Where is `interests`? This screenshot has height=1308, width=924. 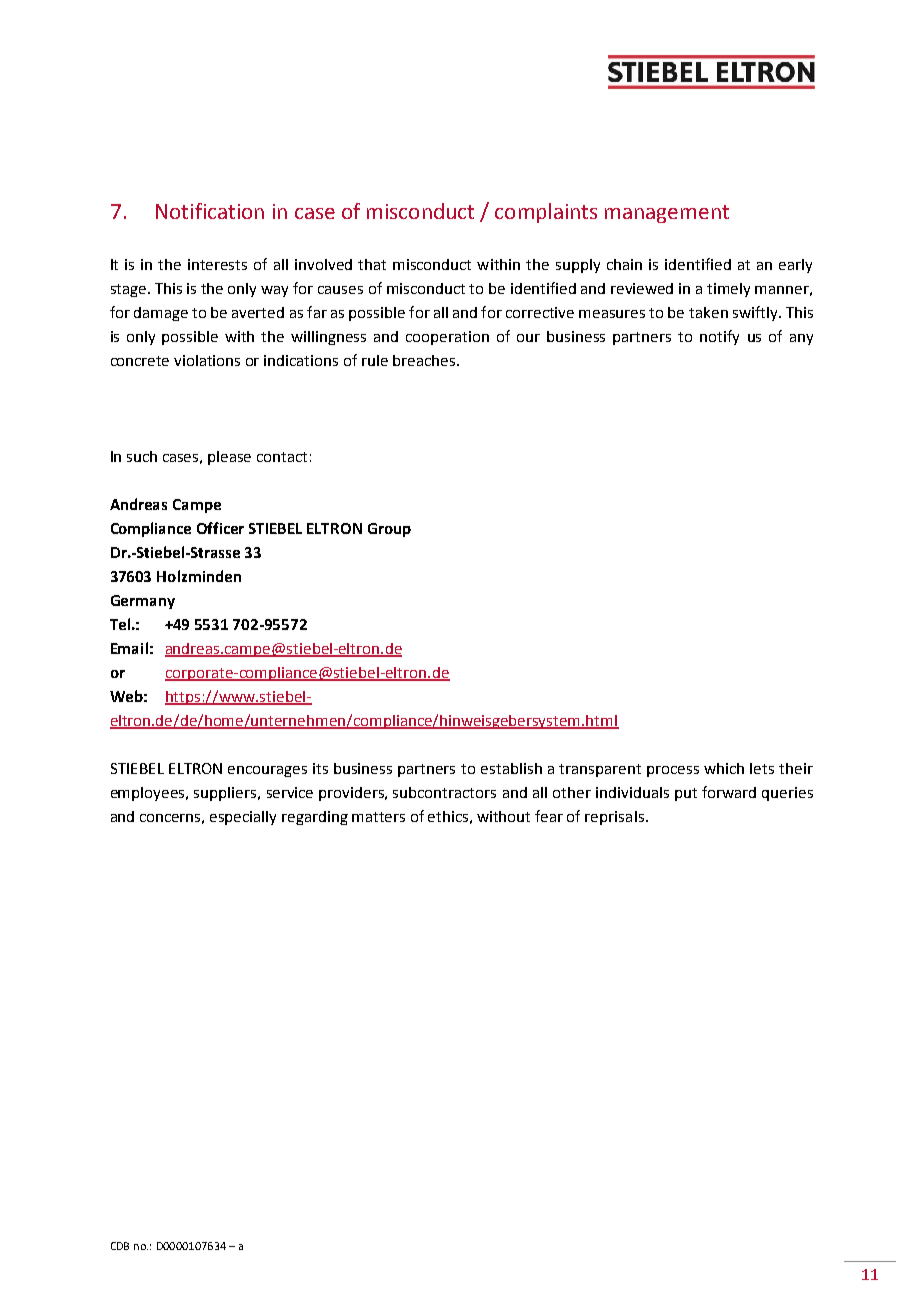 interests is located at coordinates (217, 264).
